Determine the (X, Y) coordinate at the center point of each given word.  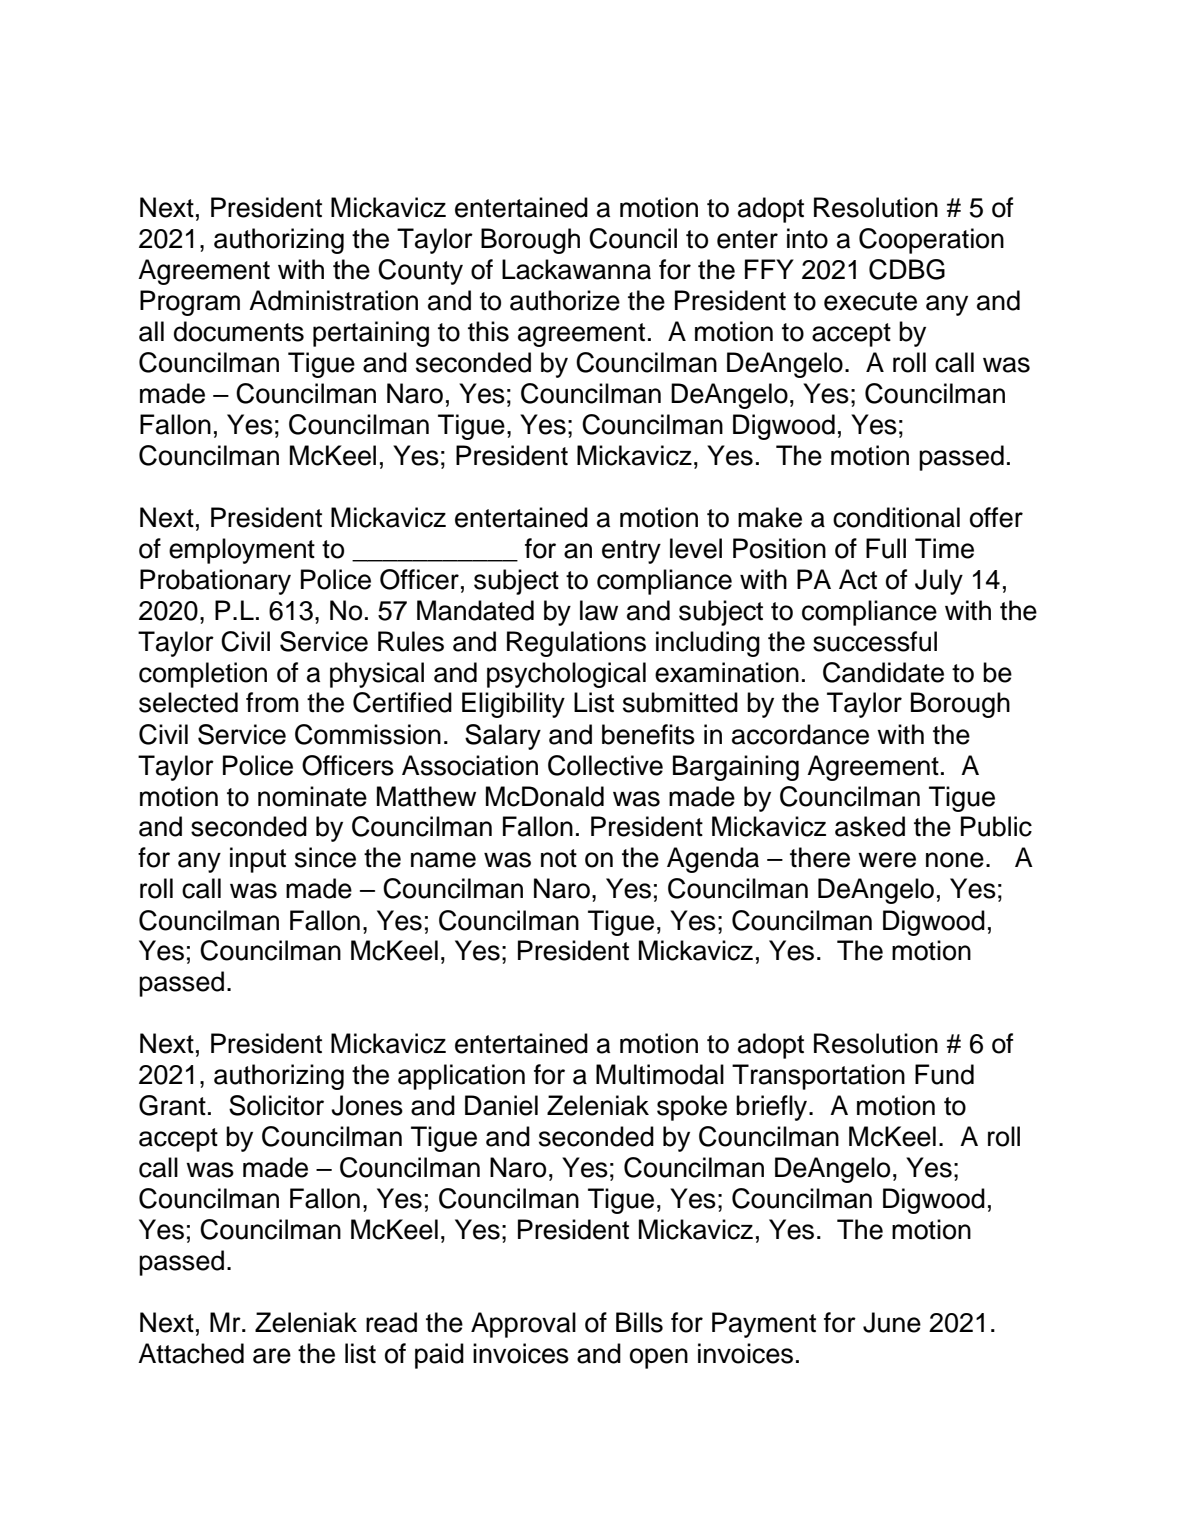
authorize (565, 300)
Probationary (215, 582)
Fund (944, 1074)
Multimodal (660, 1074)
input (258, 860)
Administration (333, 300)
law (599, 610)
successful (875, 641)
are (272, 1356)
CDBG (907, 269)
